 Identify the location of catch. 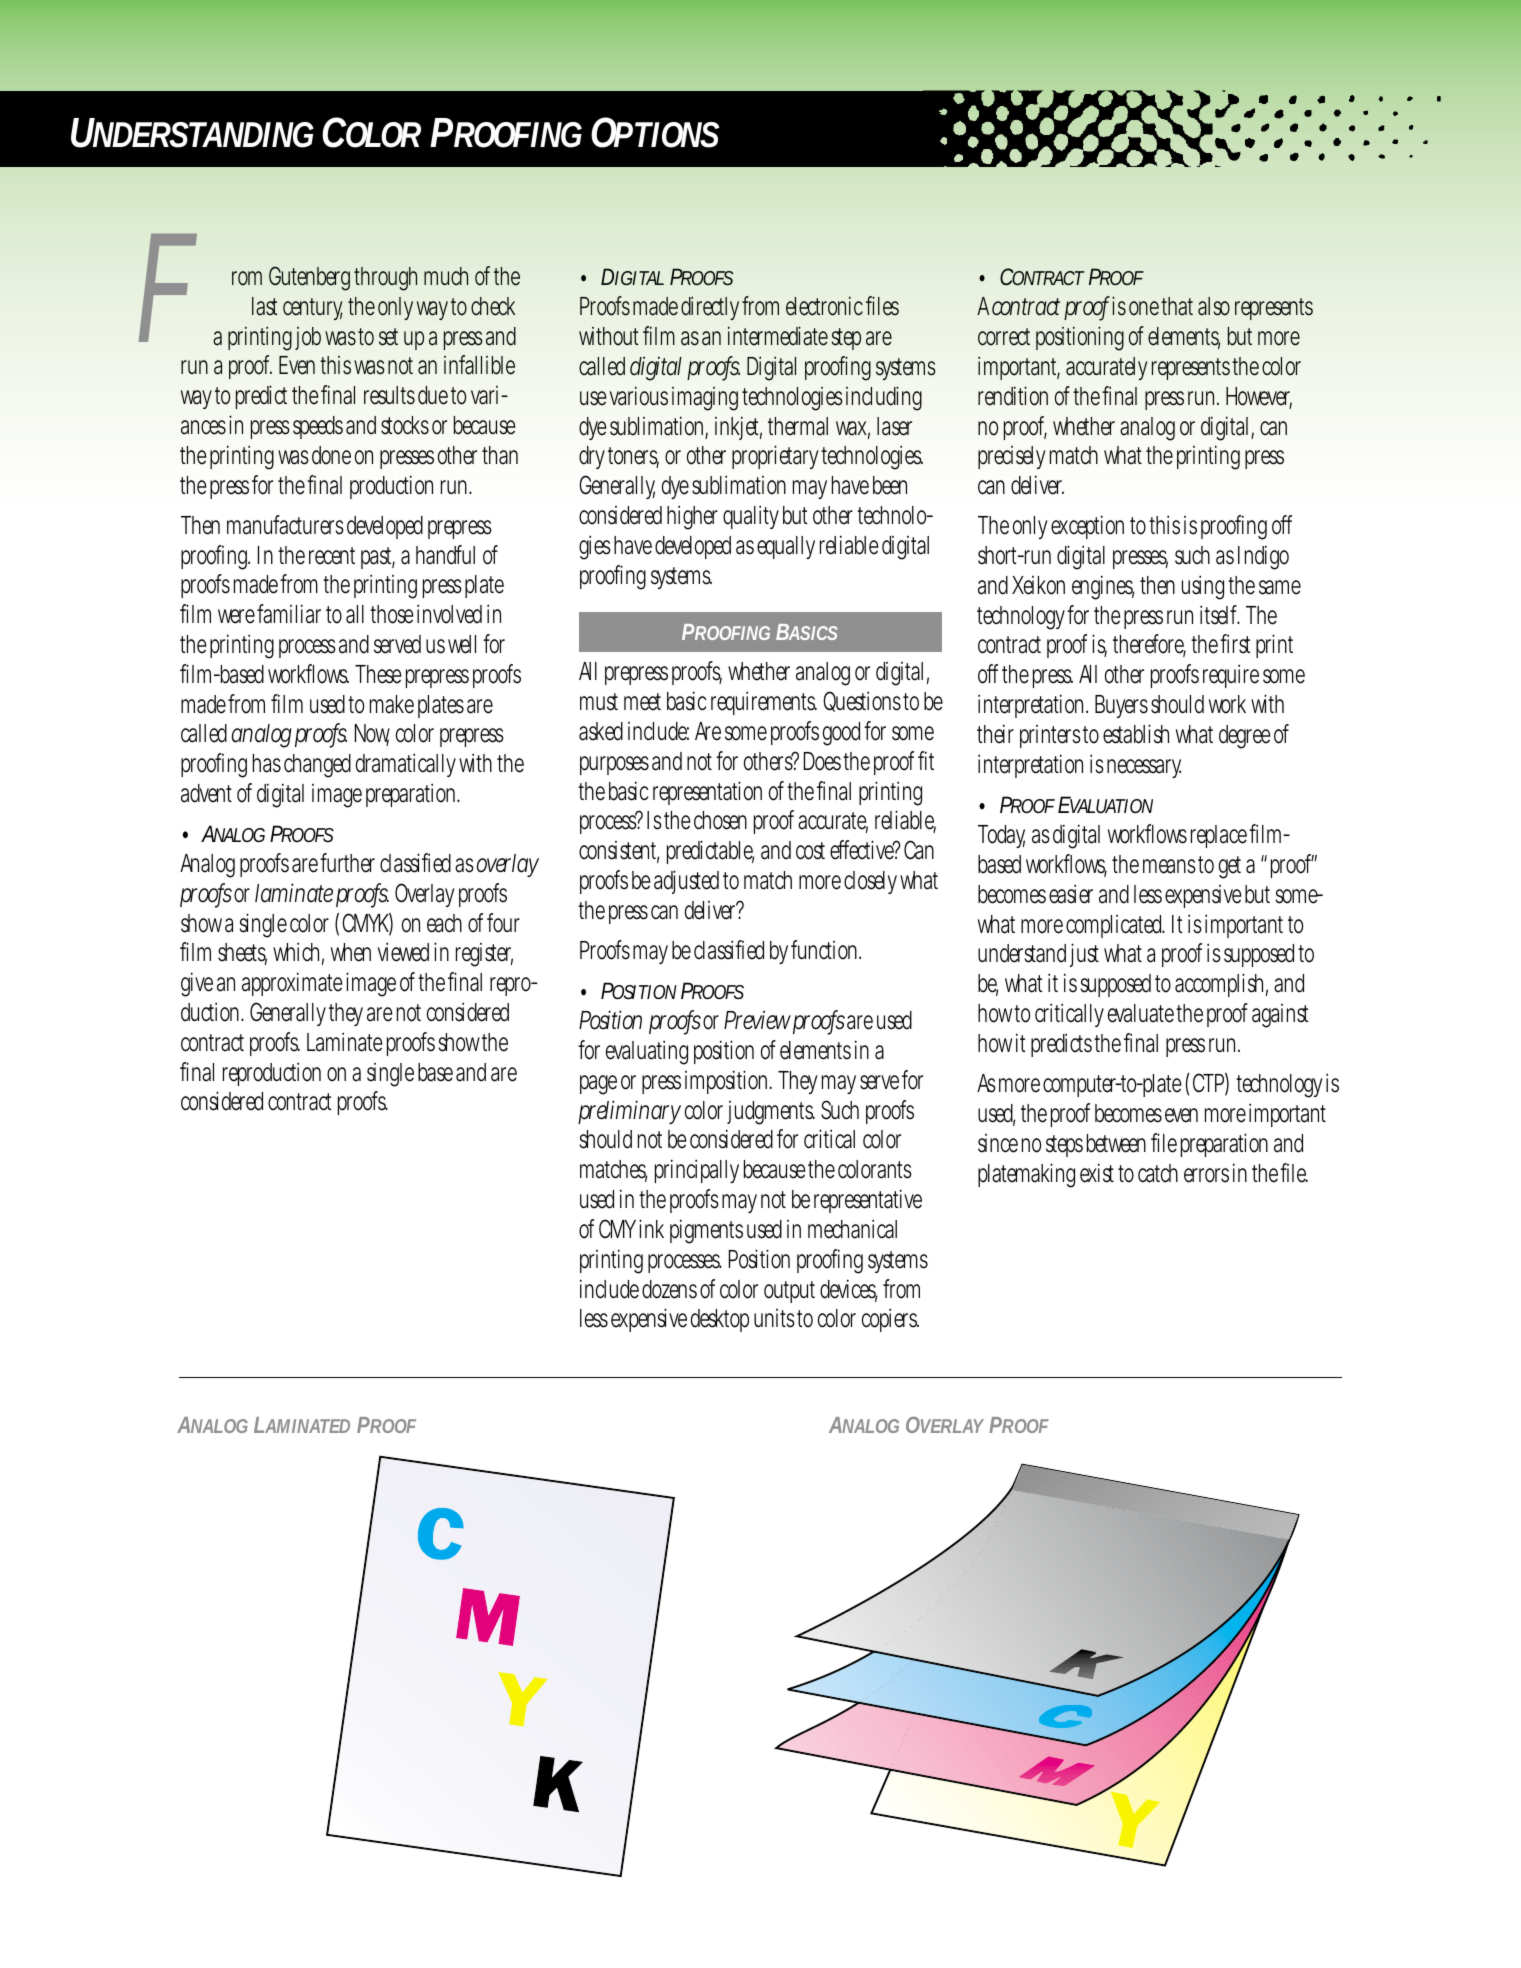
(1158, 1173).
